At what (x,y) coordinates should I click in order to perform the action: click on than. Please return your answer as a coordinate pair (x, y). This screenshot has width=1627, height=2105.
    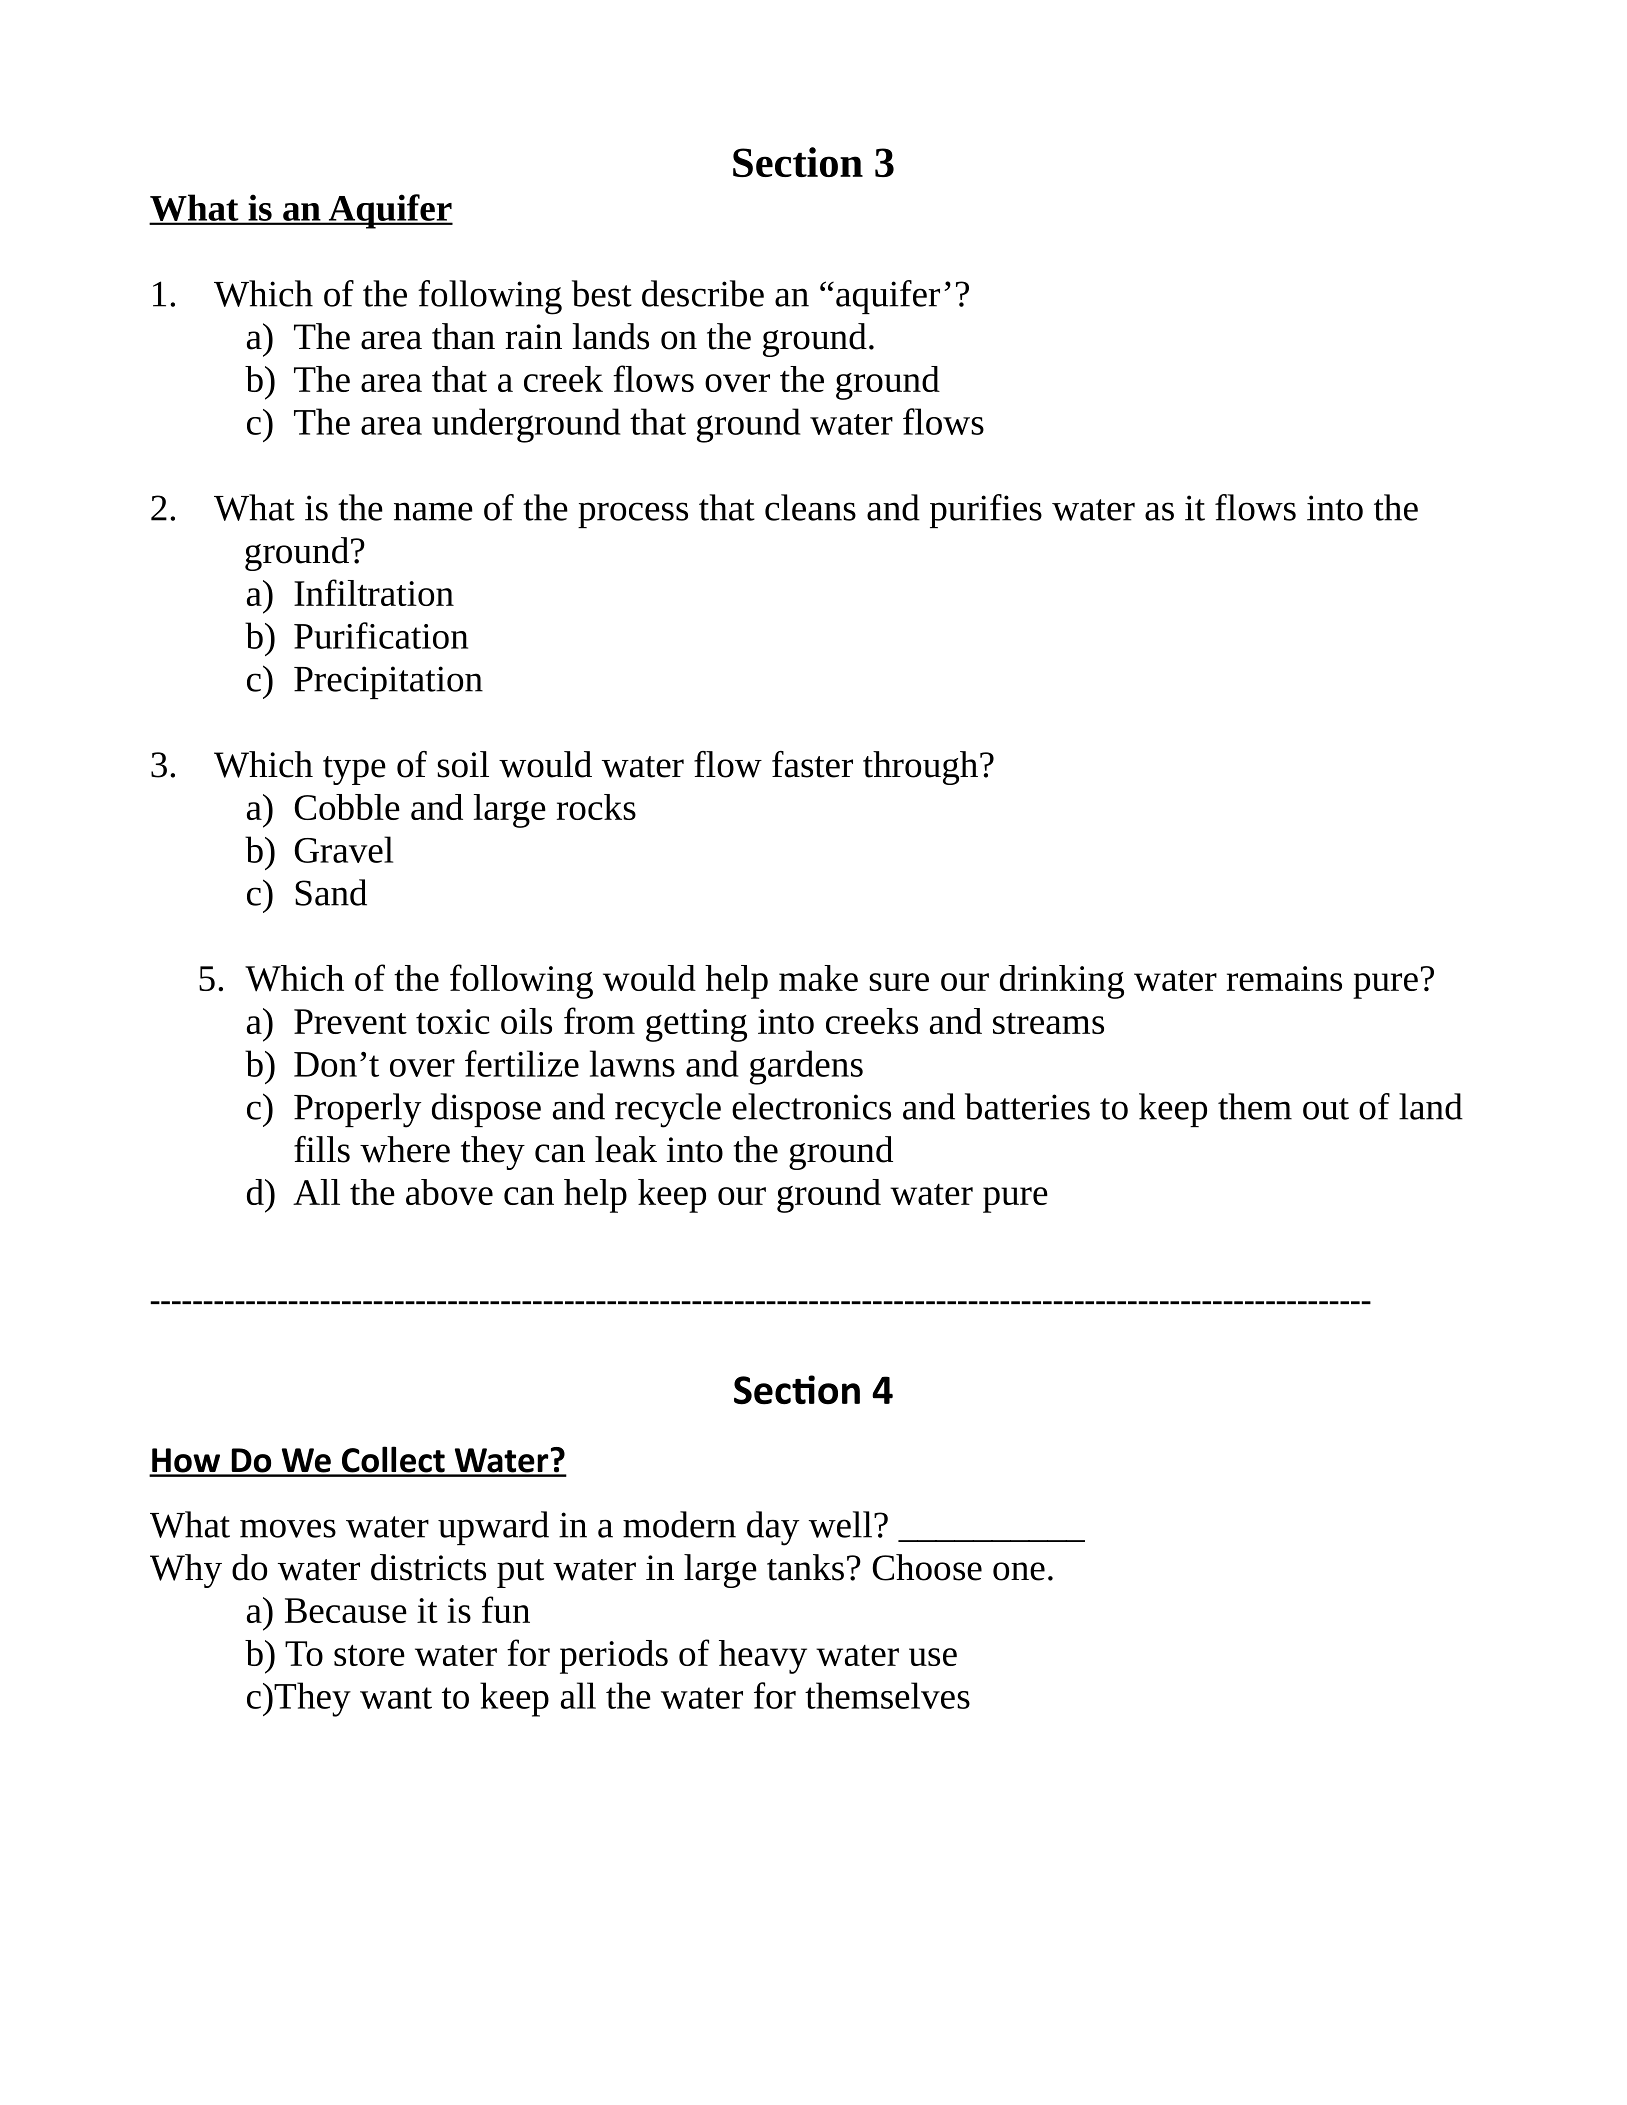
    Looking at the image, I should click on (463, 336).
